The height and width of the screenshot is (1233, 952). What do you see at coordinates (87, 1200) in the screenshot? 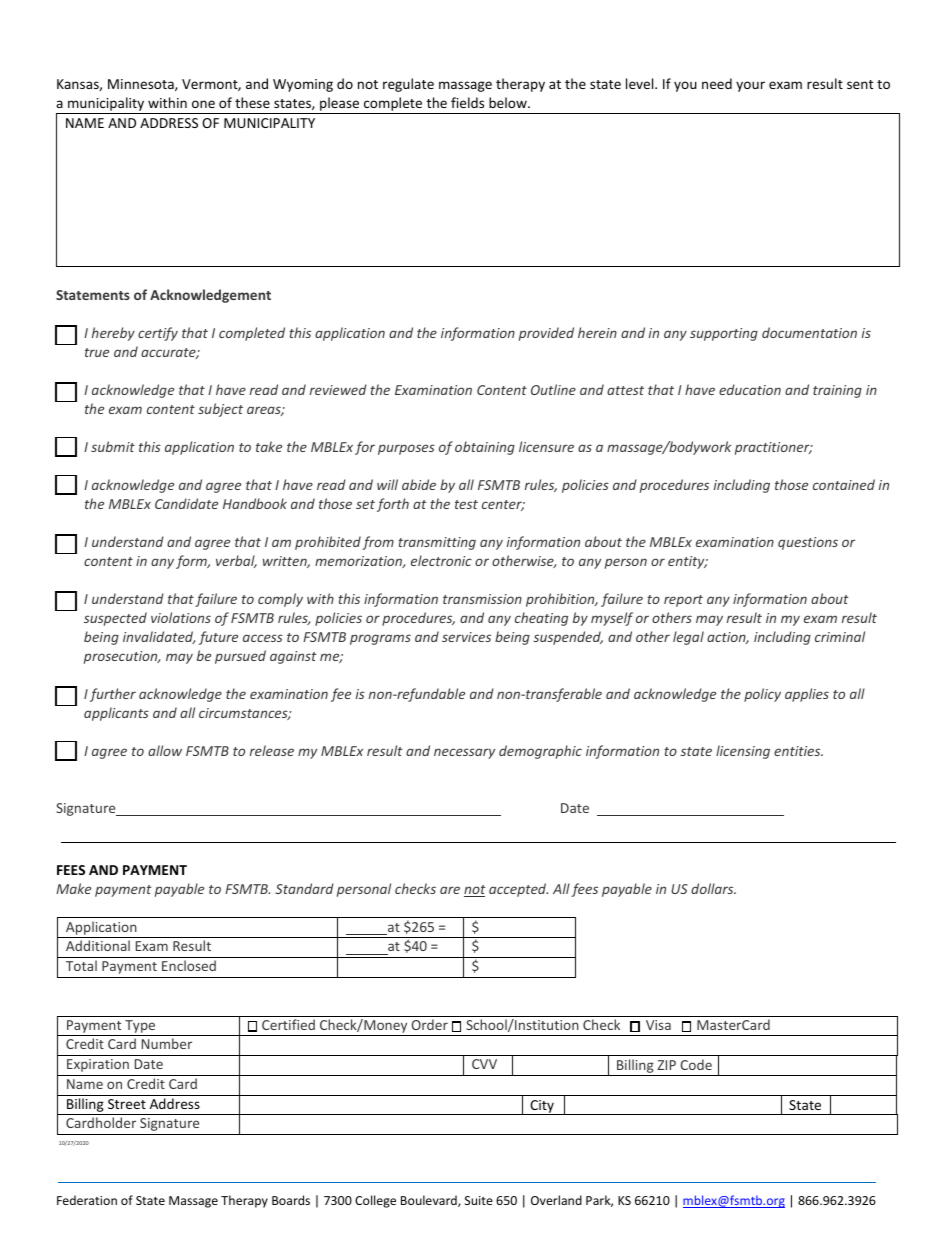
I see `Federation` at bounding box center [87, 1200].
